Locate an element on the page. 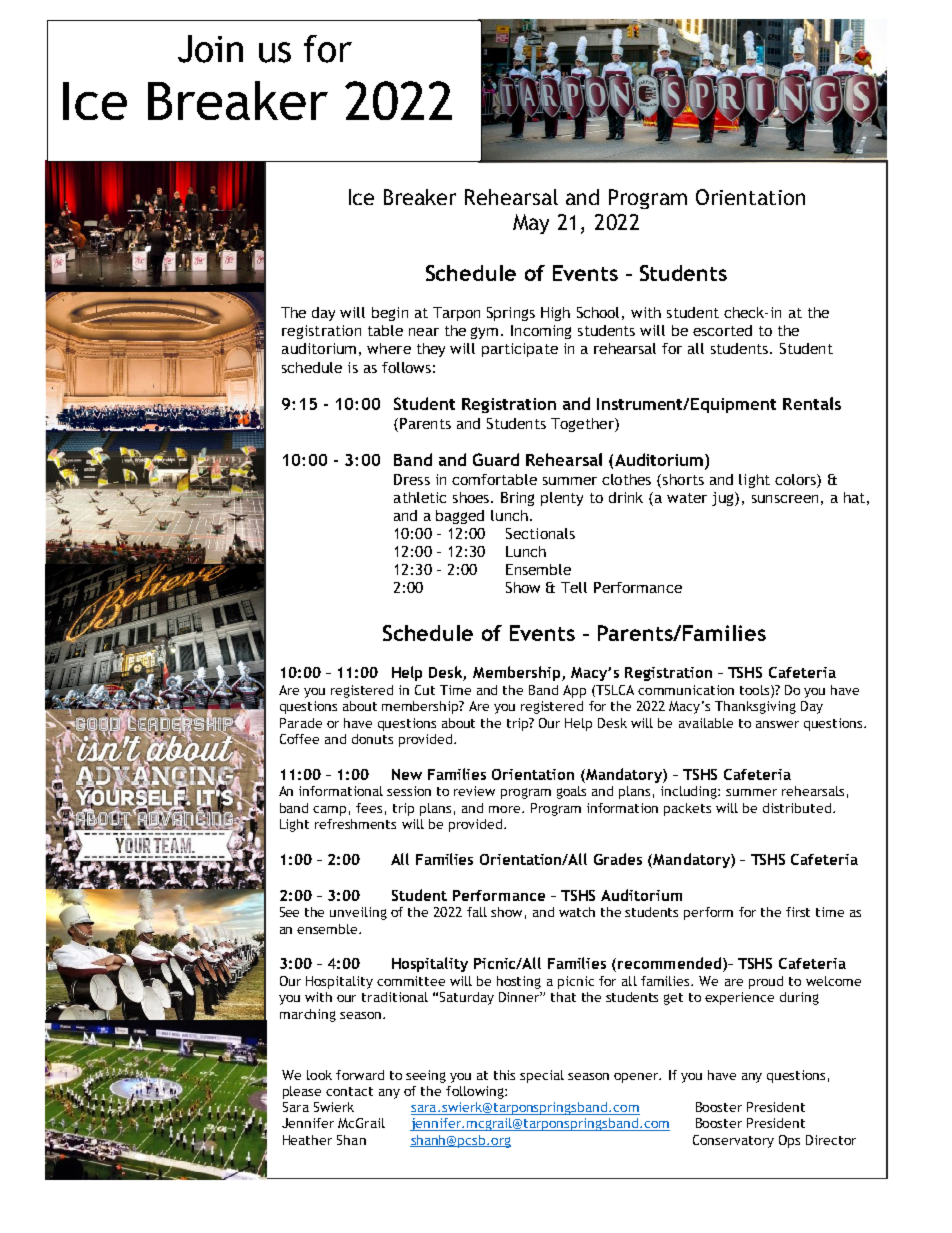 This page has height=1233, width=952. tools is located at coordinates (756, 691).
